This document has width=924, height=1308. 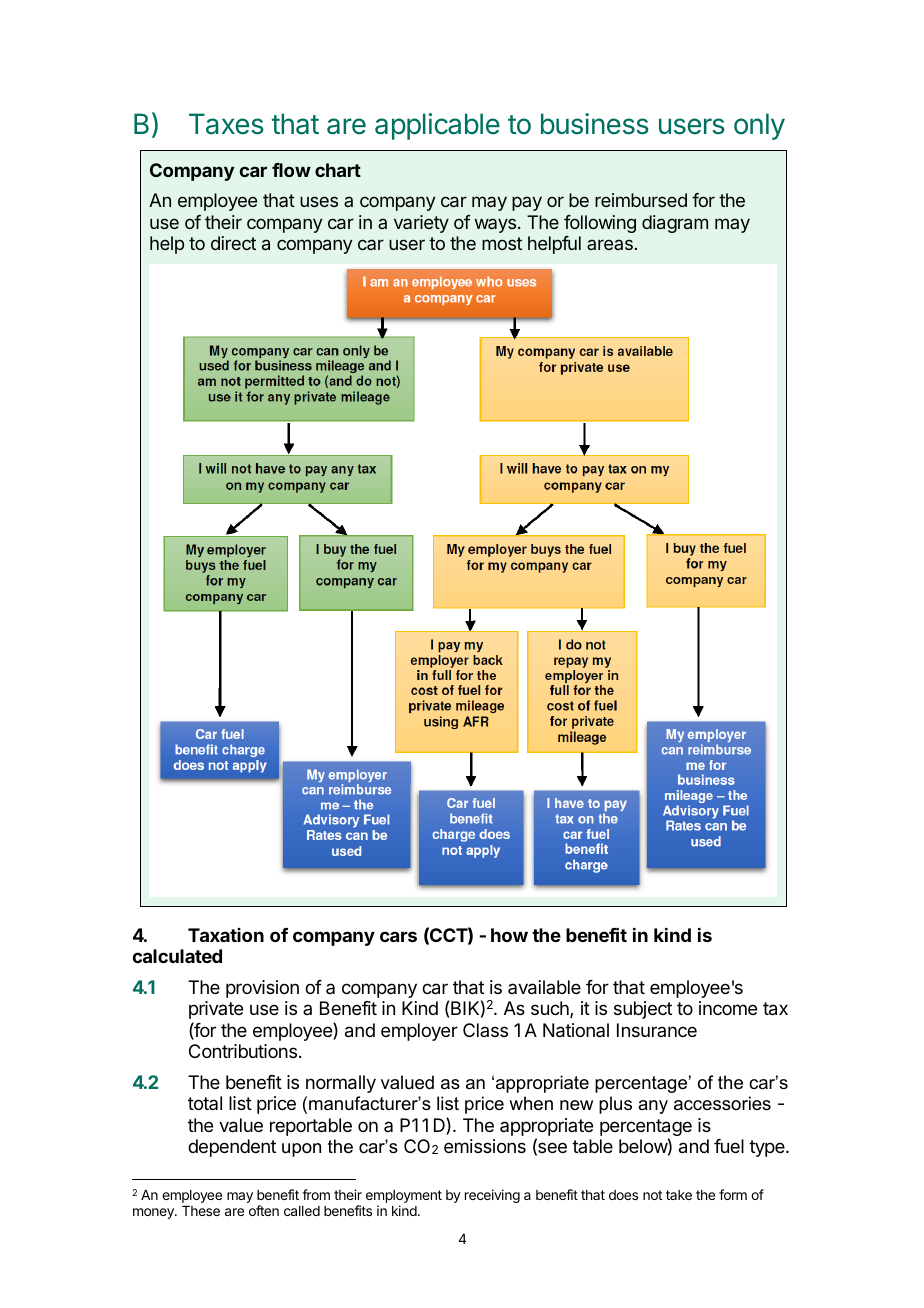 I want to click on dependent, so click(x=232, y=1148).
